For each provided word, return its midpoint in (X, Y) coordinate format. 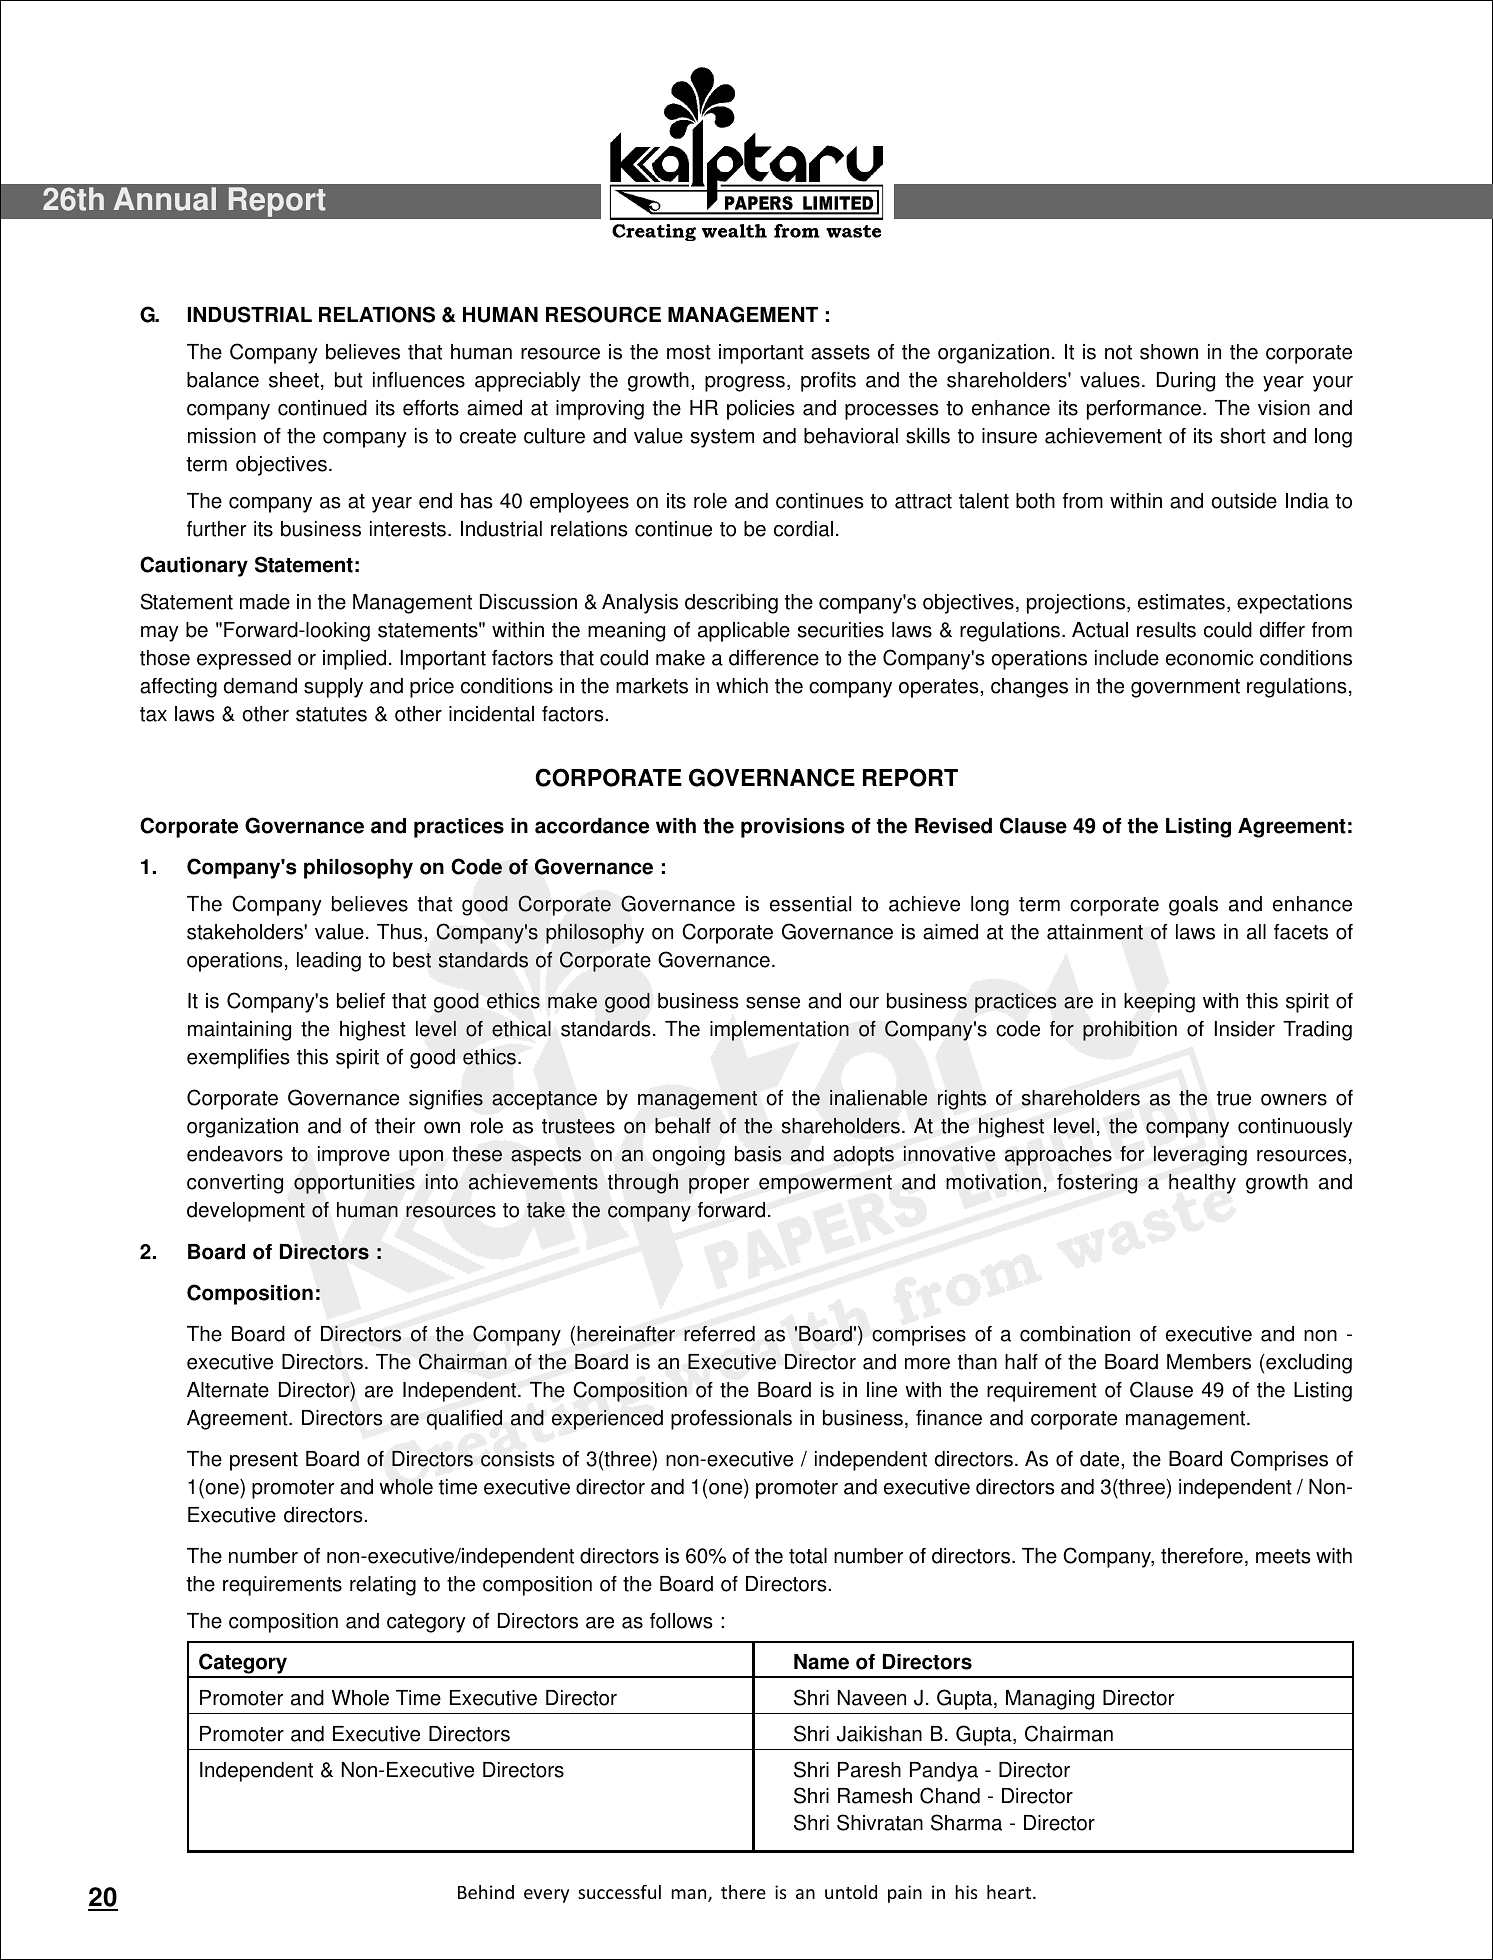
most (689, 352)
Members (1209, 1362)
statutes (331, 714)
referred (719, 1333)
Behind (486, 1892)
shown (1169, 352)
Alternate (228, 1390)
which (742, 686)
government (1185, 688)
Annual (165, 199)
